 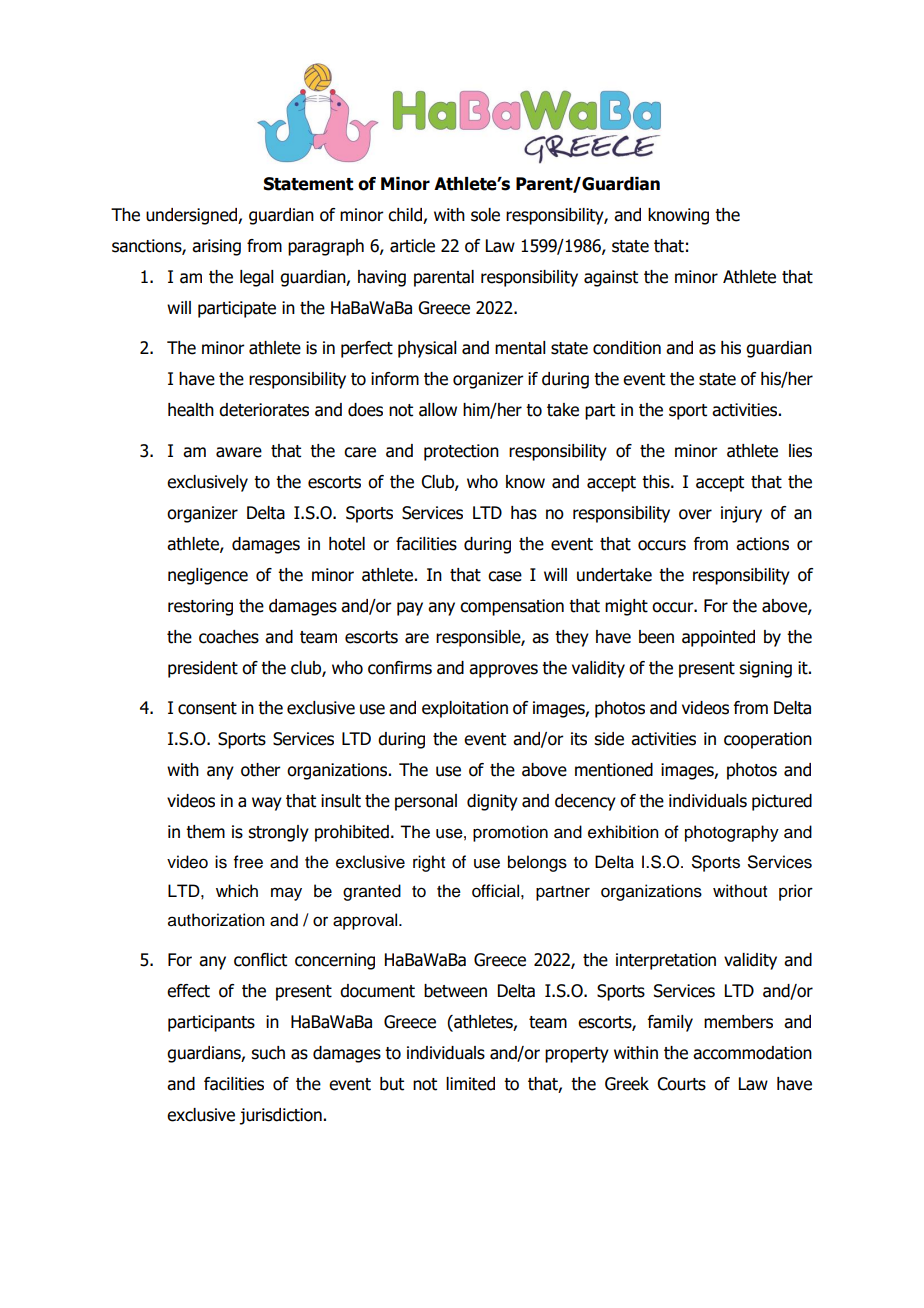 I want to click on arising, so click(x=216, y=247).
